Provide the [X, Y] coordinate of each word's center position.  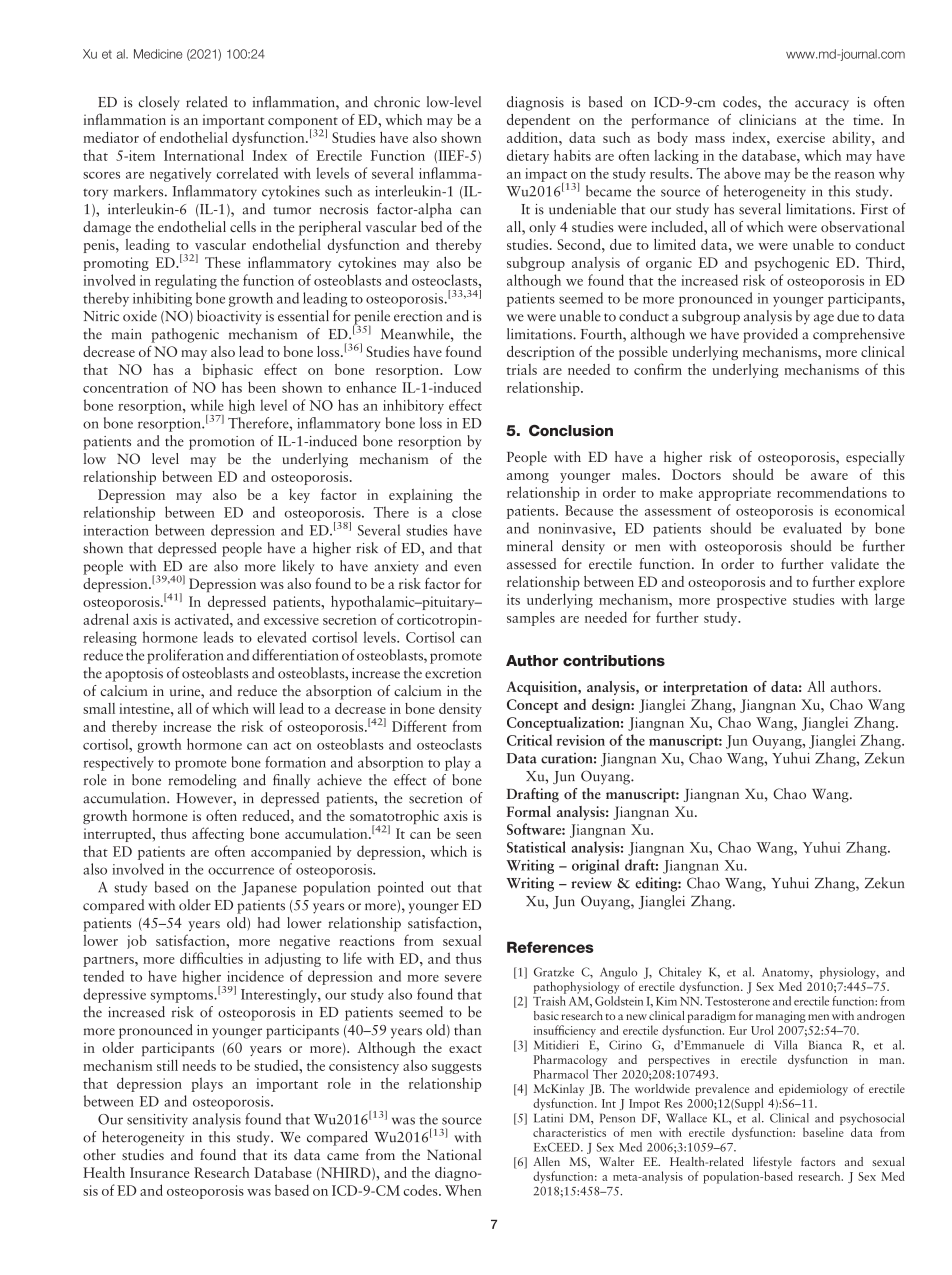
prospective [751, 601]
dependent [538, 121]
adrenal [106, 619]
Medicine [158, 54]
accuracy [822, 105]
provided [770, 335]
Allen [546, 1161]
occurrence [241, 871]
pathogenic [185, 335]
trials [522, 369]
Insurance [159, 1172]
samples [531, 618]
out [441, 888]
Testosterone [737, 1001]
